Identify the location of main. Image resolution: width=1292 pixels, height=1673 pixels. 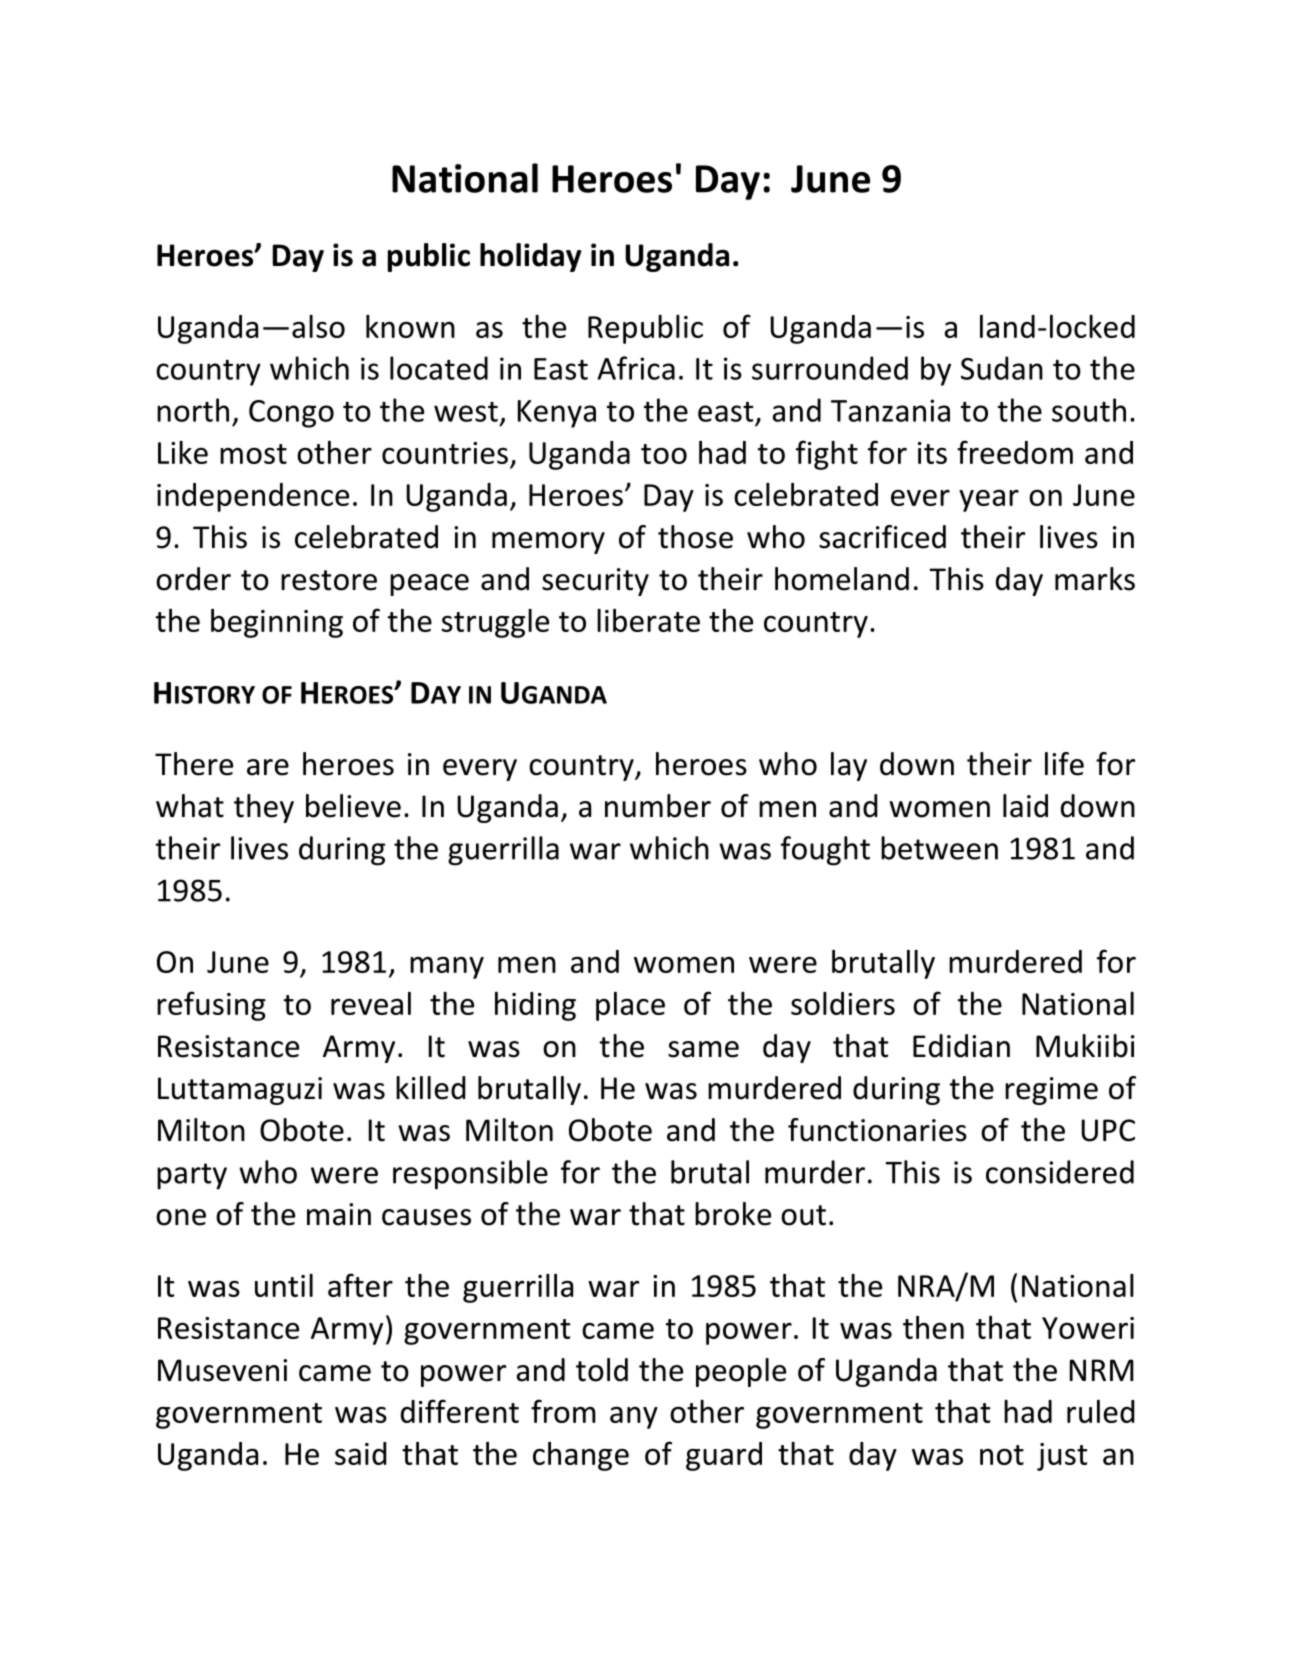
(339, 1214).
